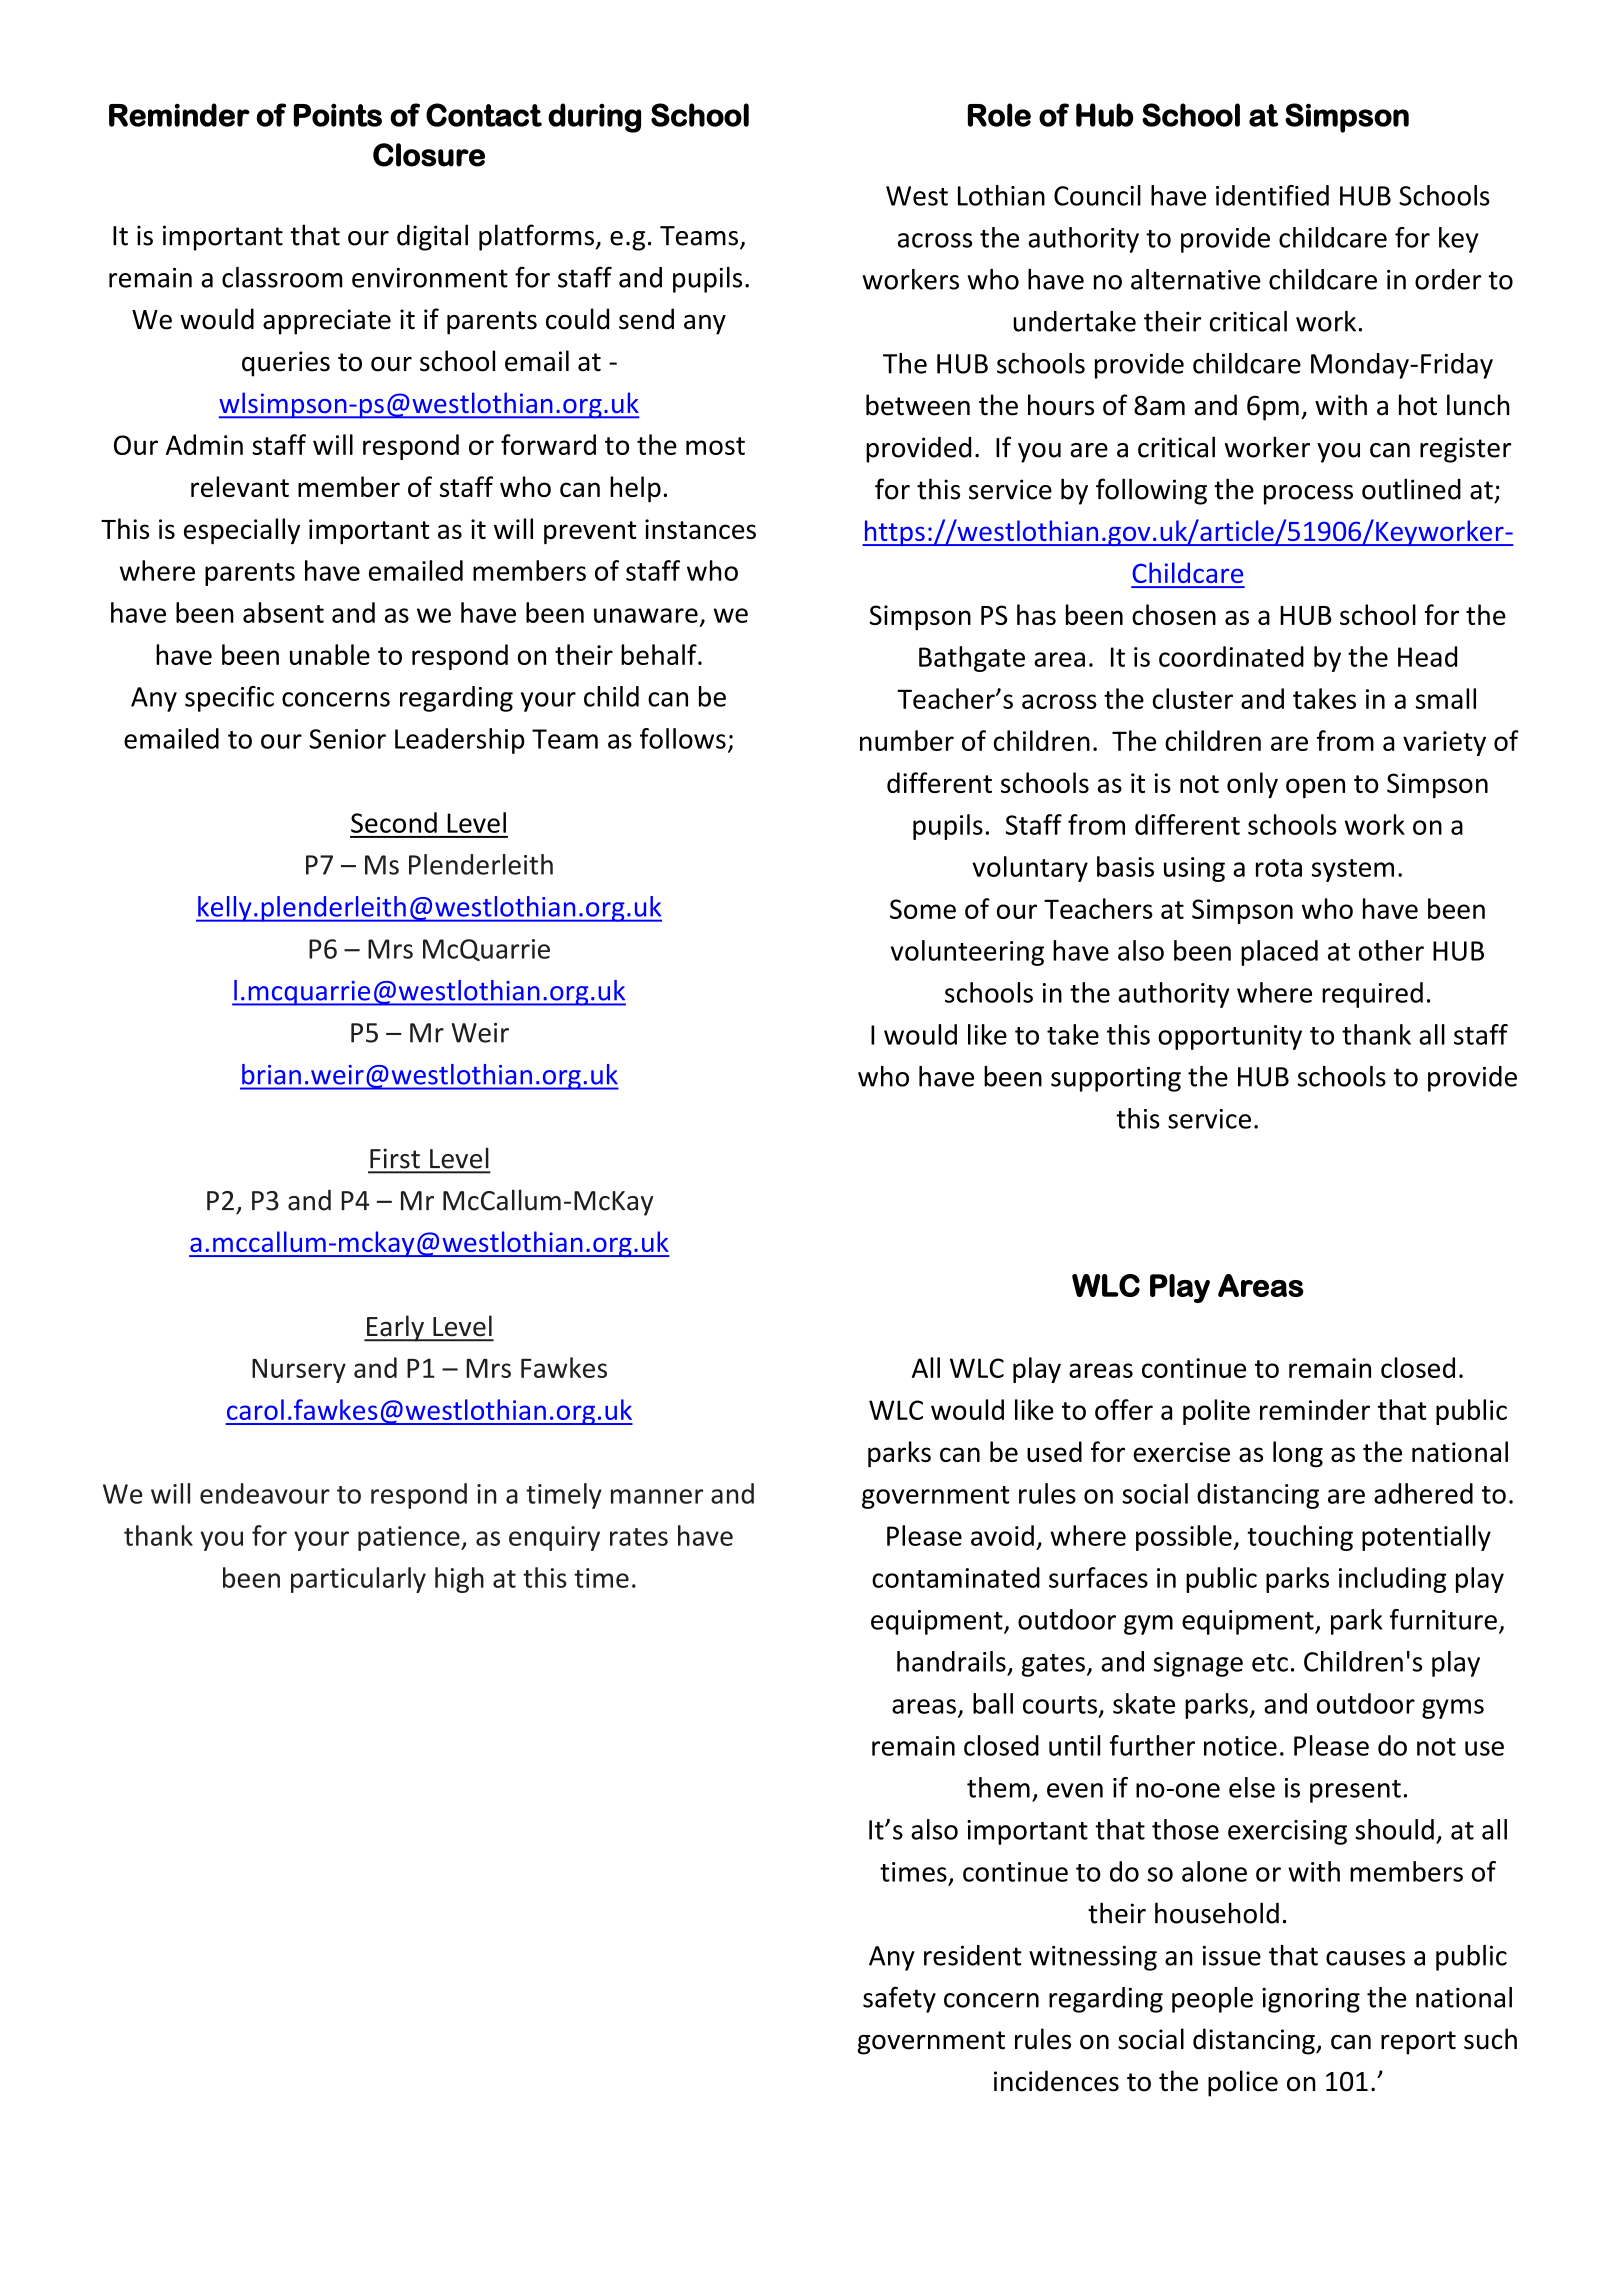 The width and height of the screenshot is (1617, 2287). What do you see at coordinates (907, 740) in the screenshot?
I see `number` at bounding box center [907, 740].
